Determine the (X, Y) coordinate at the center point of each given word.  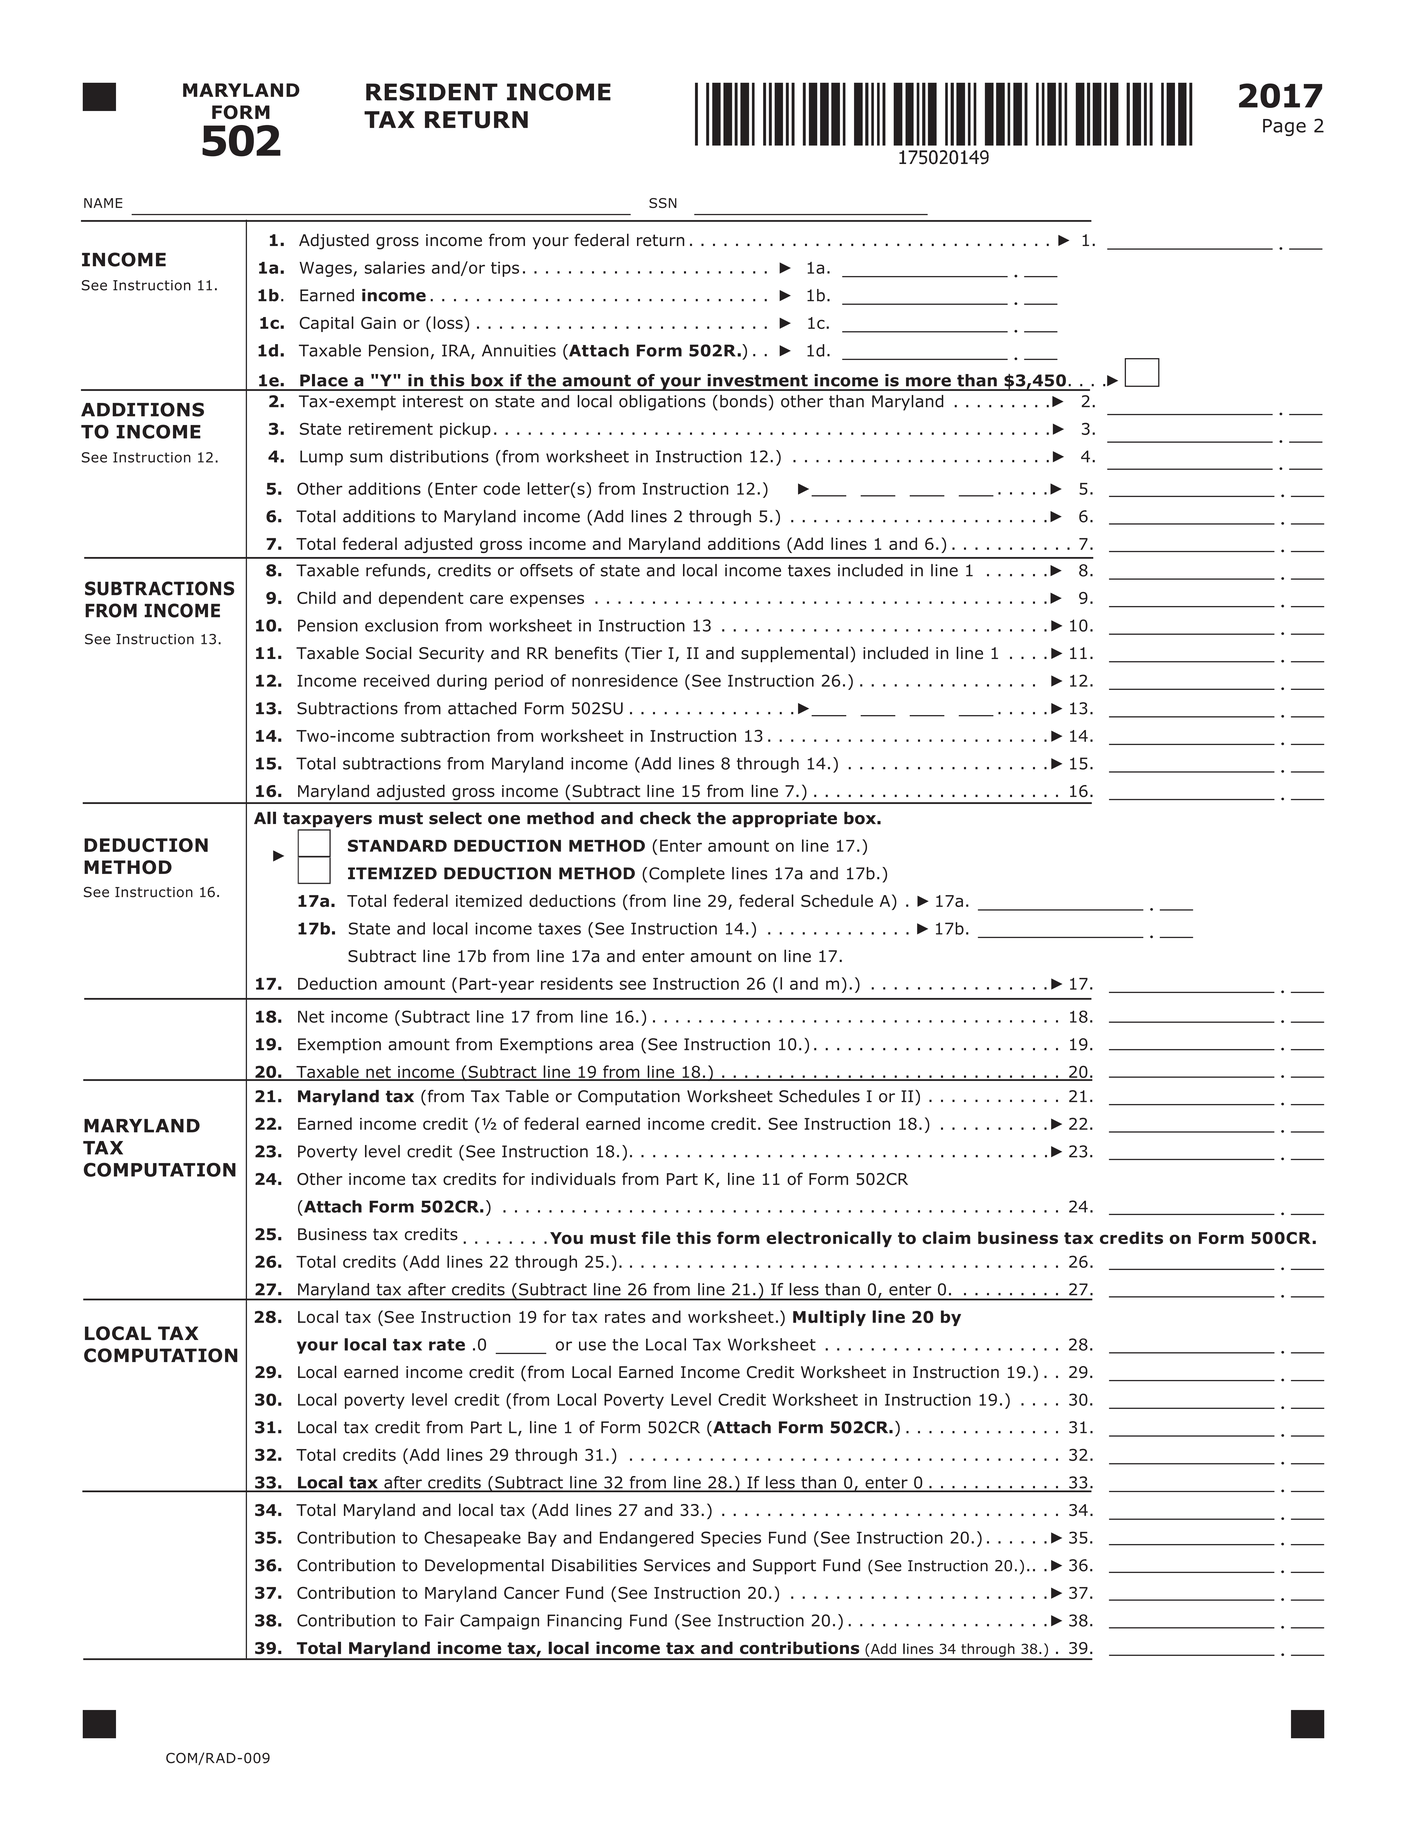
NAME (103, 203)
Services (677, 1565)
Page (1284, 127)
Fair (439, 1620)
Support (784, 1567)
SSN (663, 203)
